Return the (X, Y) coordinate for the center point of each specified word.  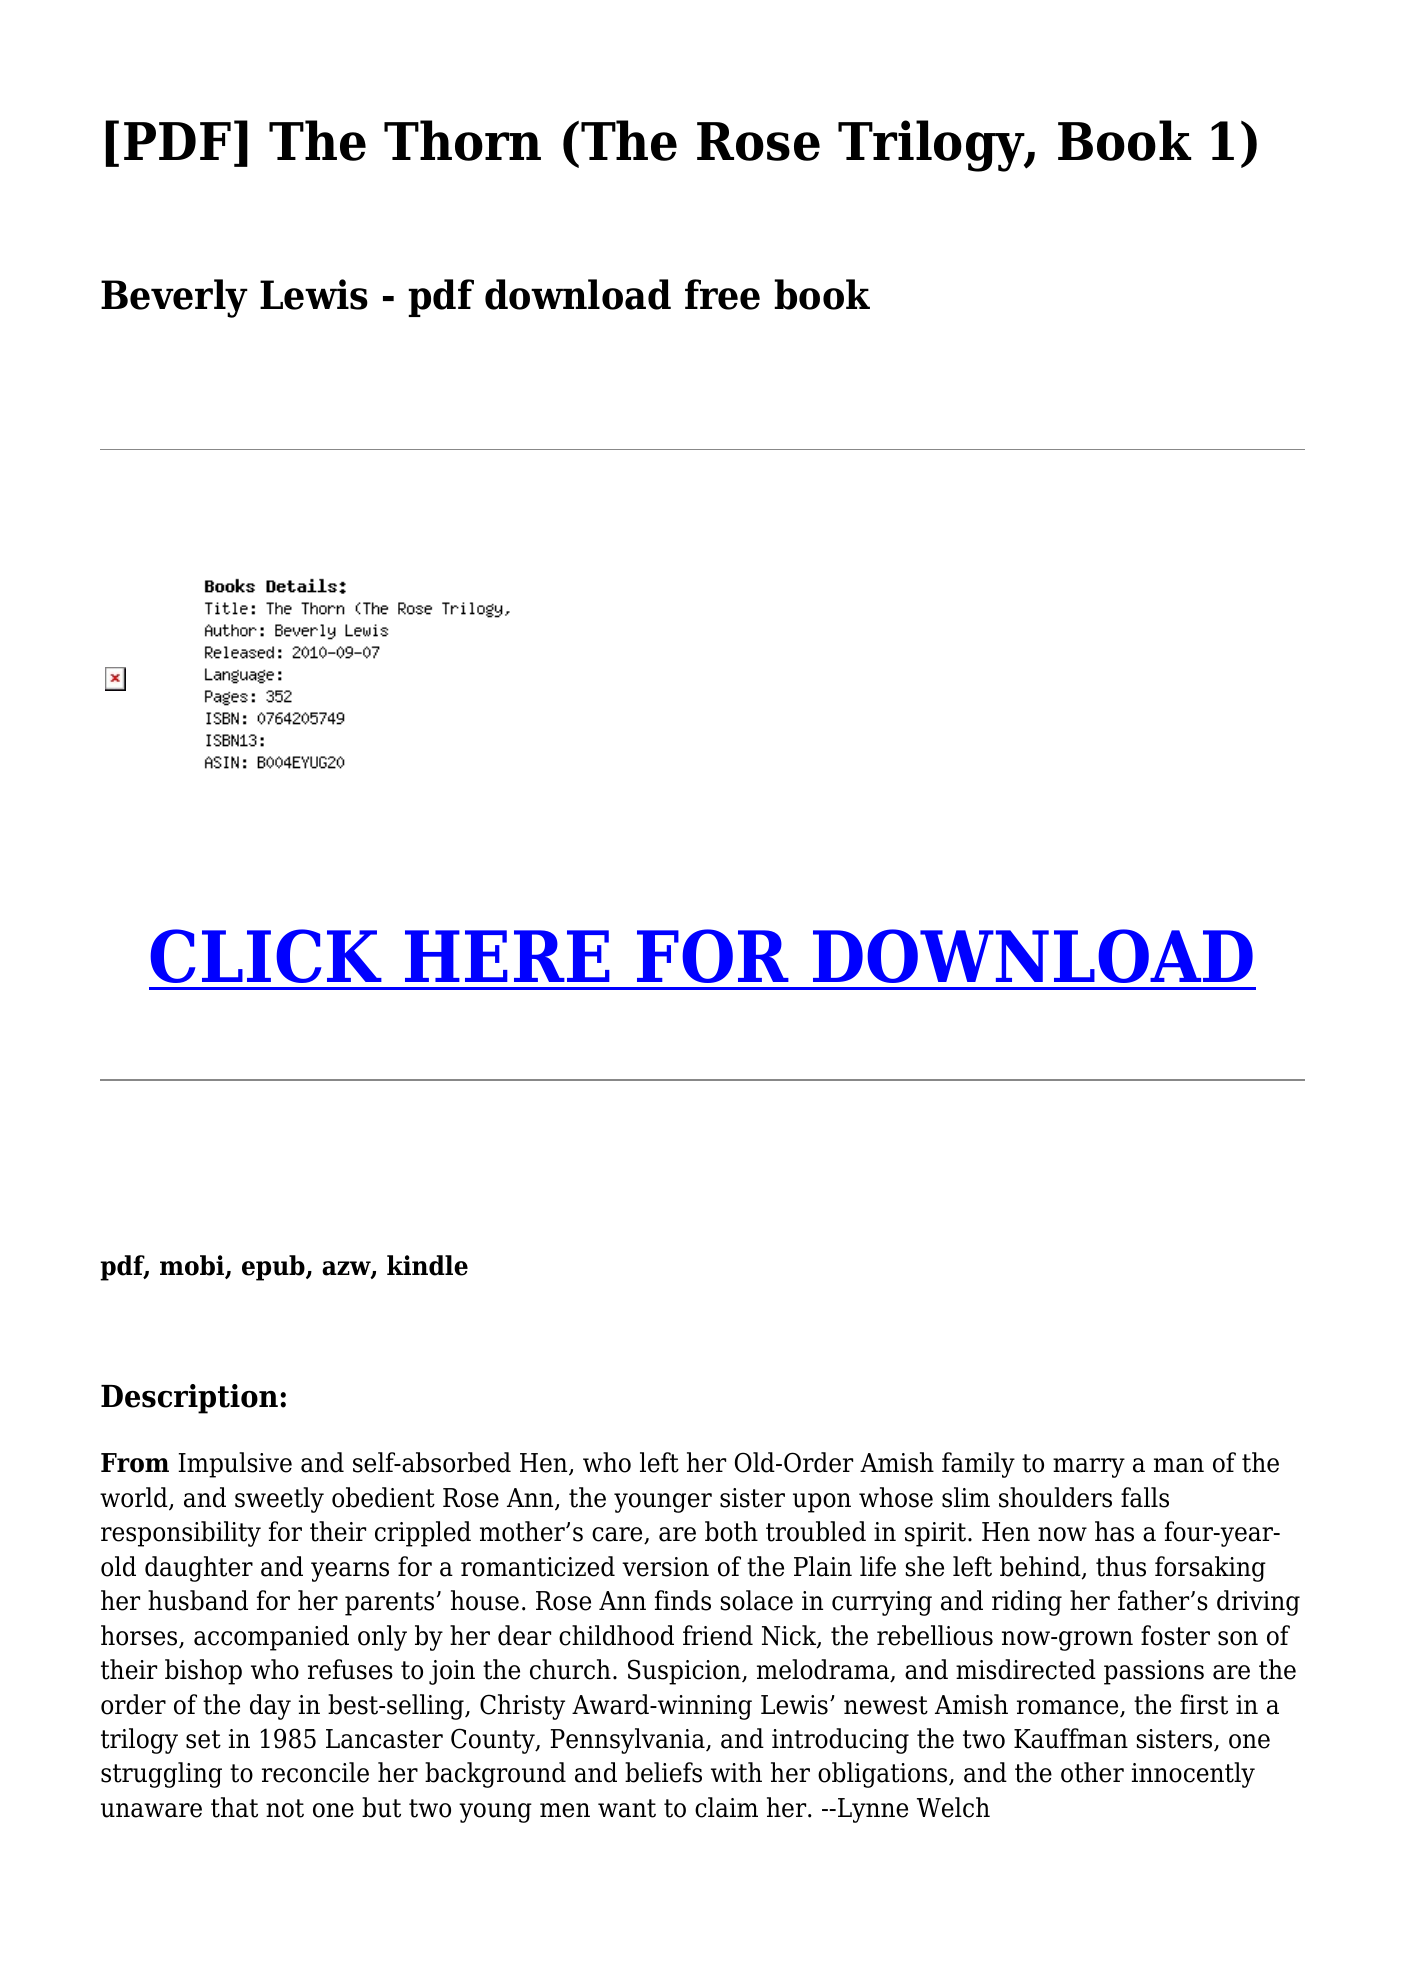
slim (966, 1497)
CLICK (266, 956)
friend (718, 1635)
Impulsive (235, 1465)
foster (1175, 1635)
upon (822, 1503)
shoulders (1055, 1497)
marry (1089, 1468)
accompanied (271, 1638)
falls (1145, 1497)
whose (896, 1497)
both (731, 1531)
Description (189, 1399)
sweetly (279, 1500)
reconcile (315, 1772)
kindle (427, 1265)
